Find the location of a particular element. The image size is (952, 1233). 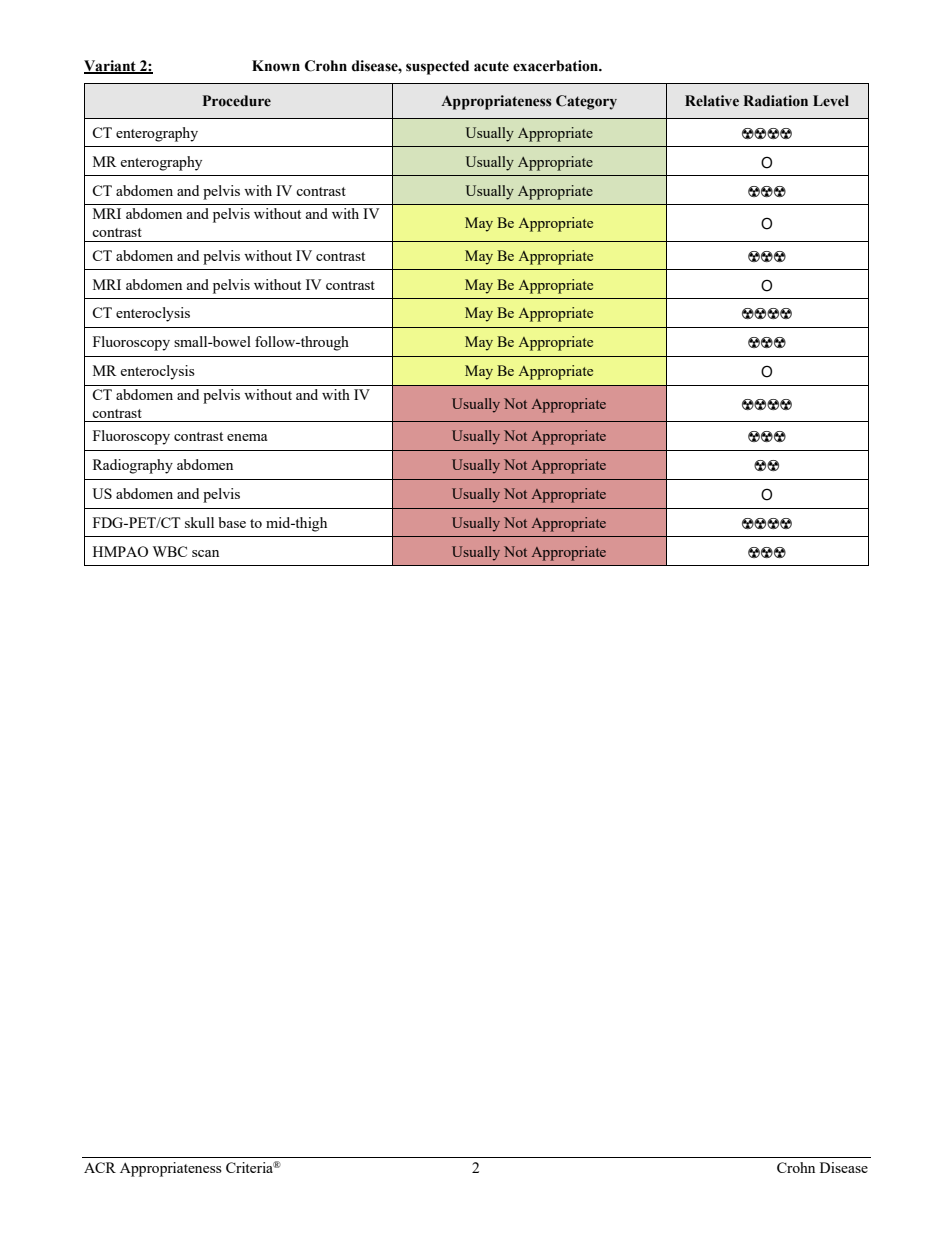

WBC is located at coordinates (169, 551).
